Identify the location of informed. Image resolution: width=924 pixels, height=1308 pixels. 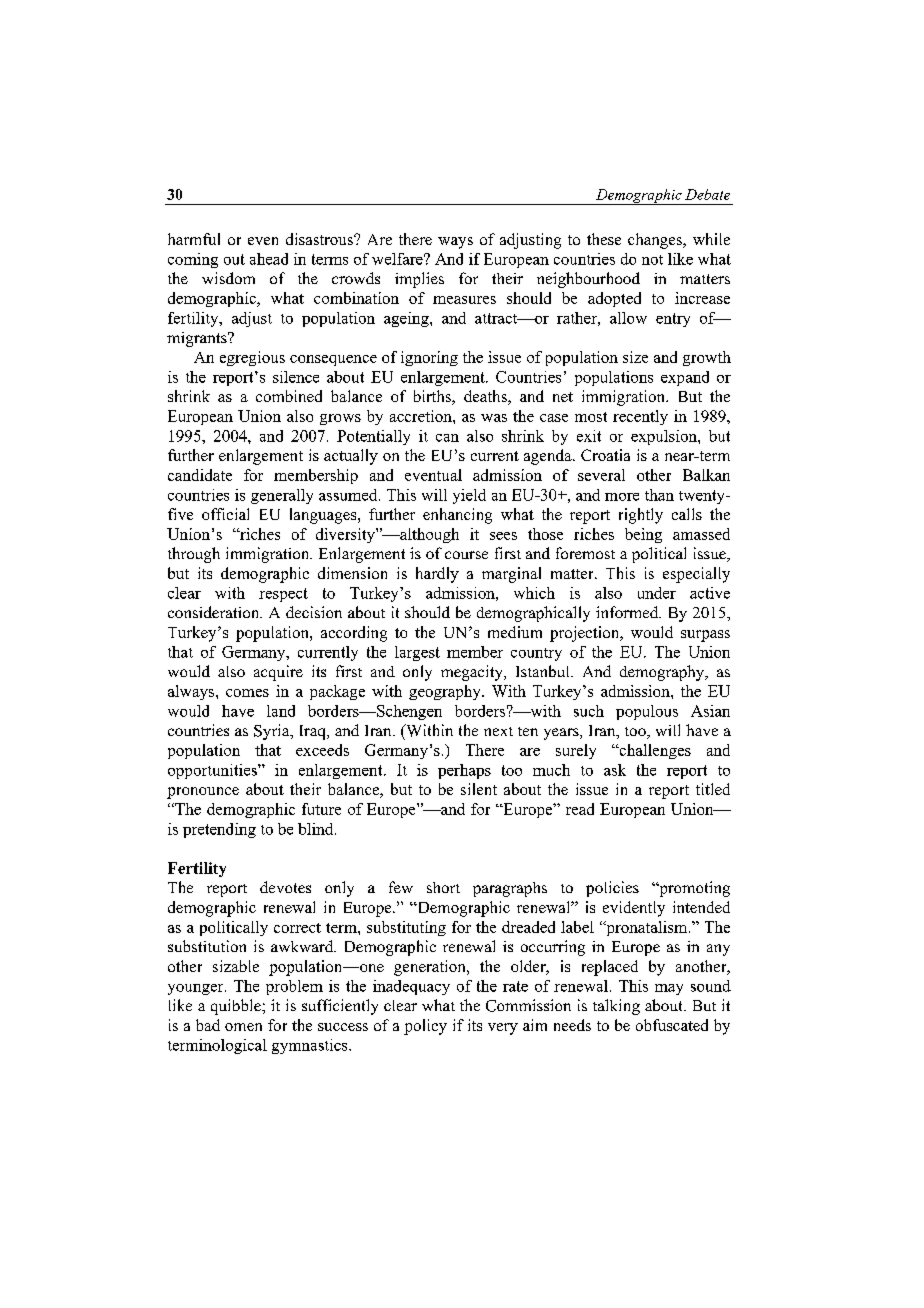
(628, 612).
